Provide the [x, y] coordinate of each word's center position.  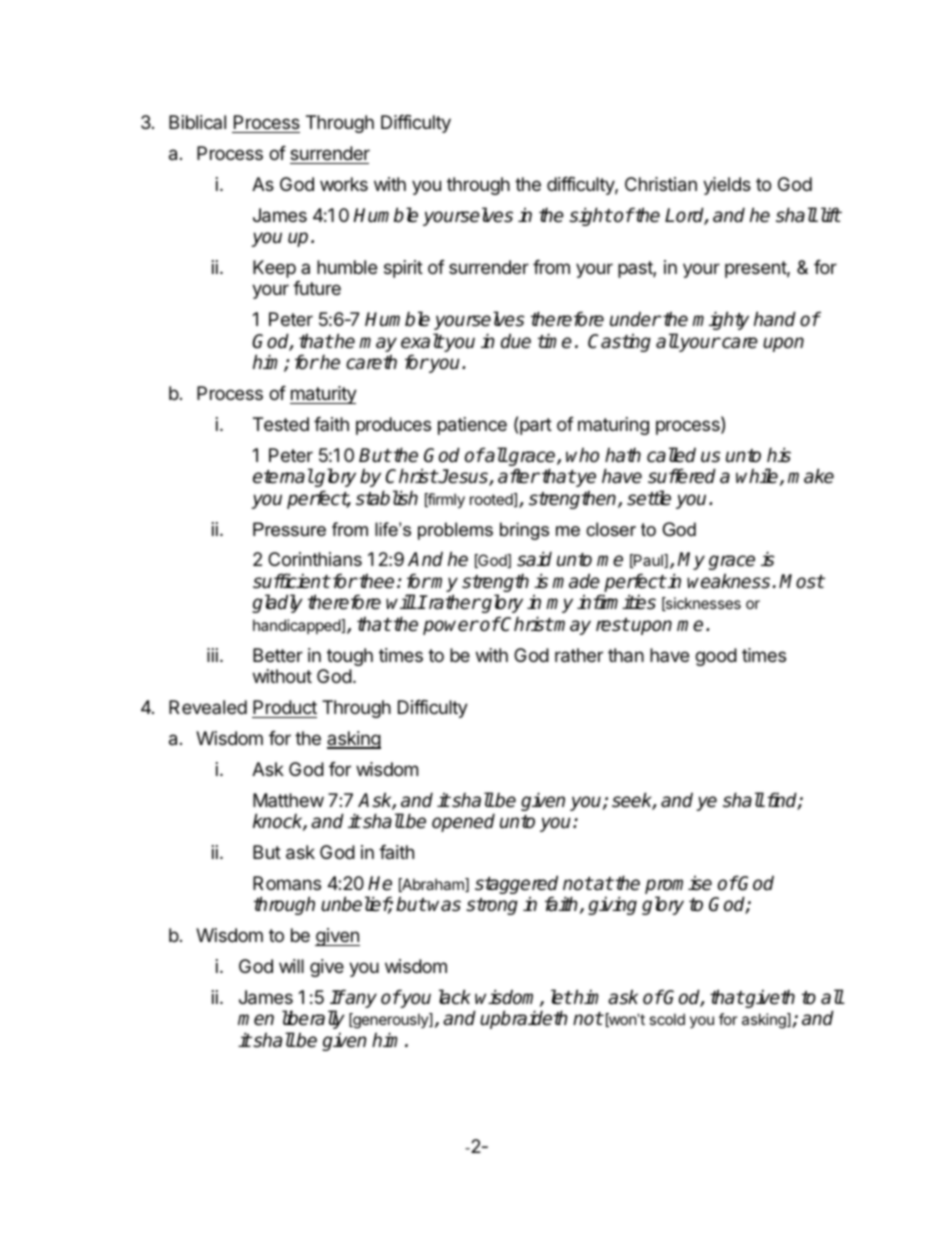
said [534, 559]
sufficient [291, 581]
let [561, 997]
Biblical [197, 122]
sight [590, 216]
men [256, 1020]
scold [667, 1019]
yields [727, 186]
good [716, 657]
